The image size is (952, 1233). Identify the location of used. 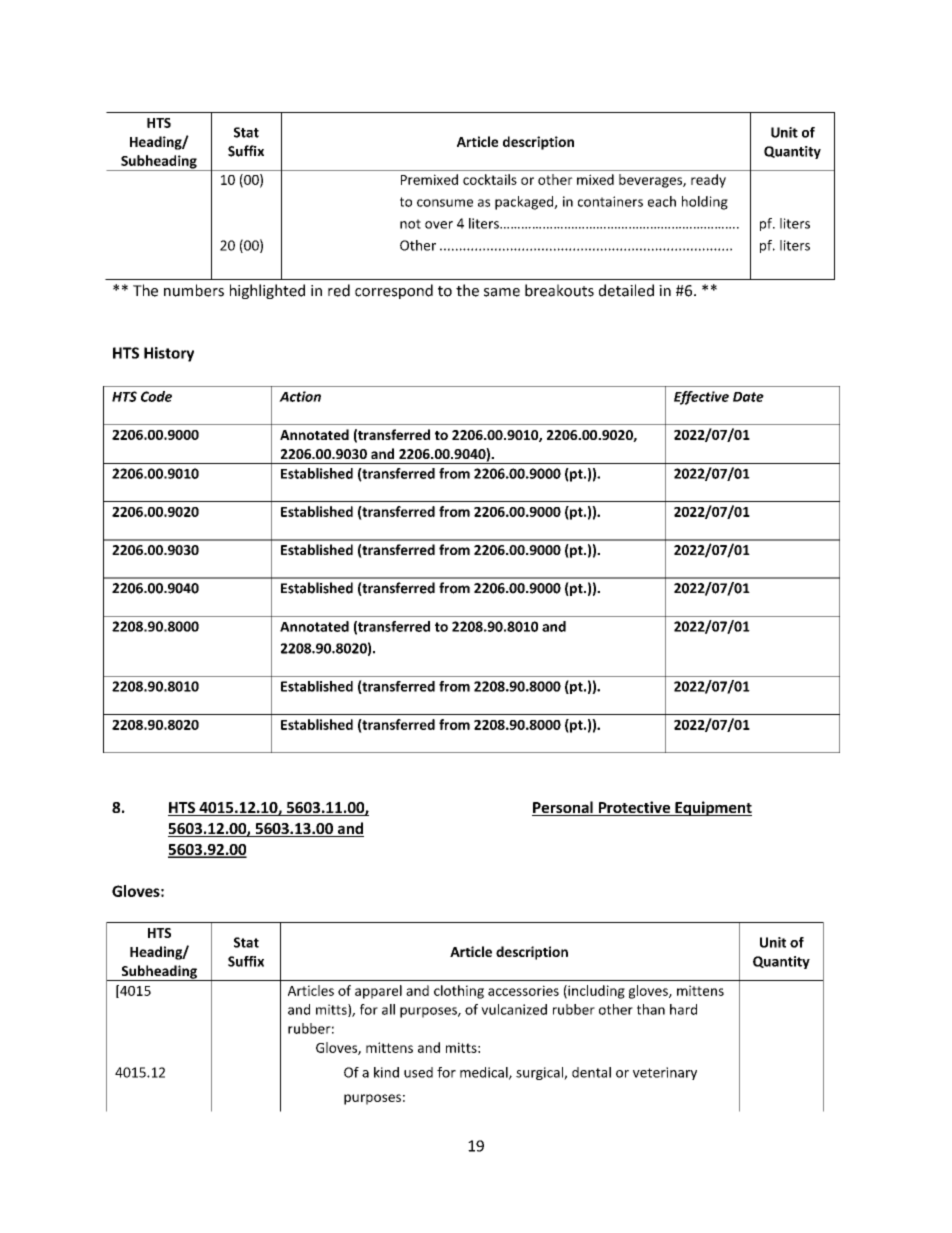
(418, 1072).
